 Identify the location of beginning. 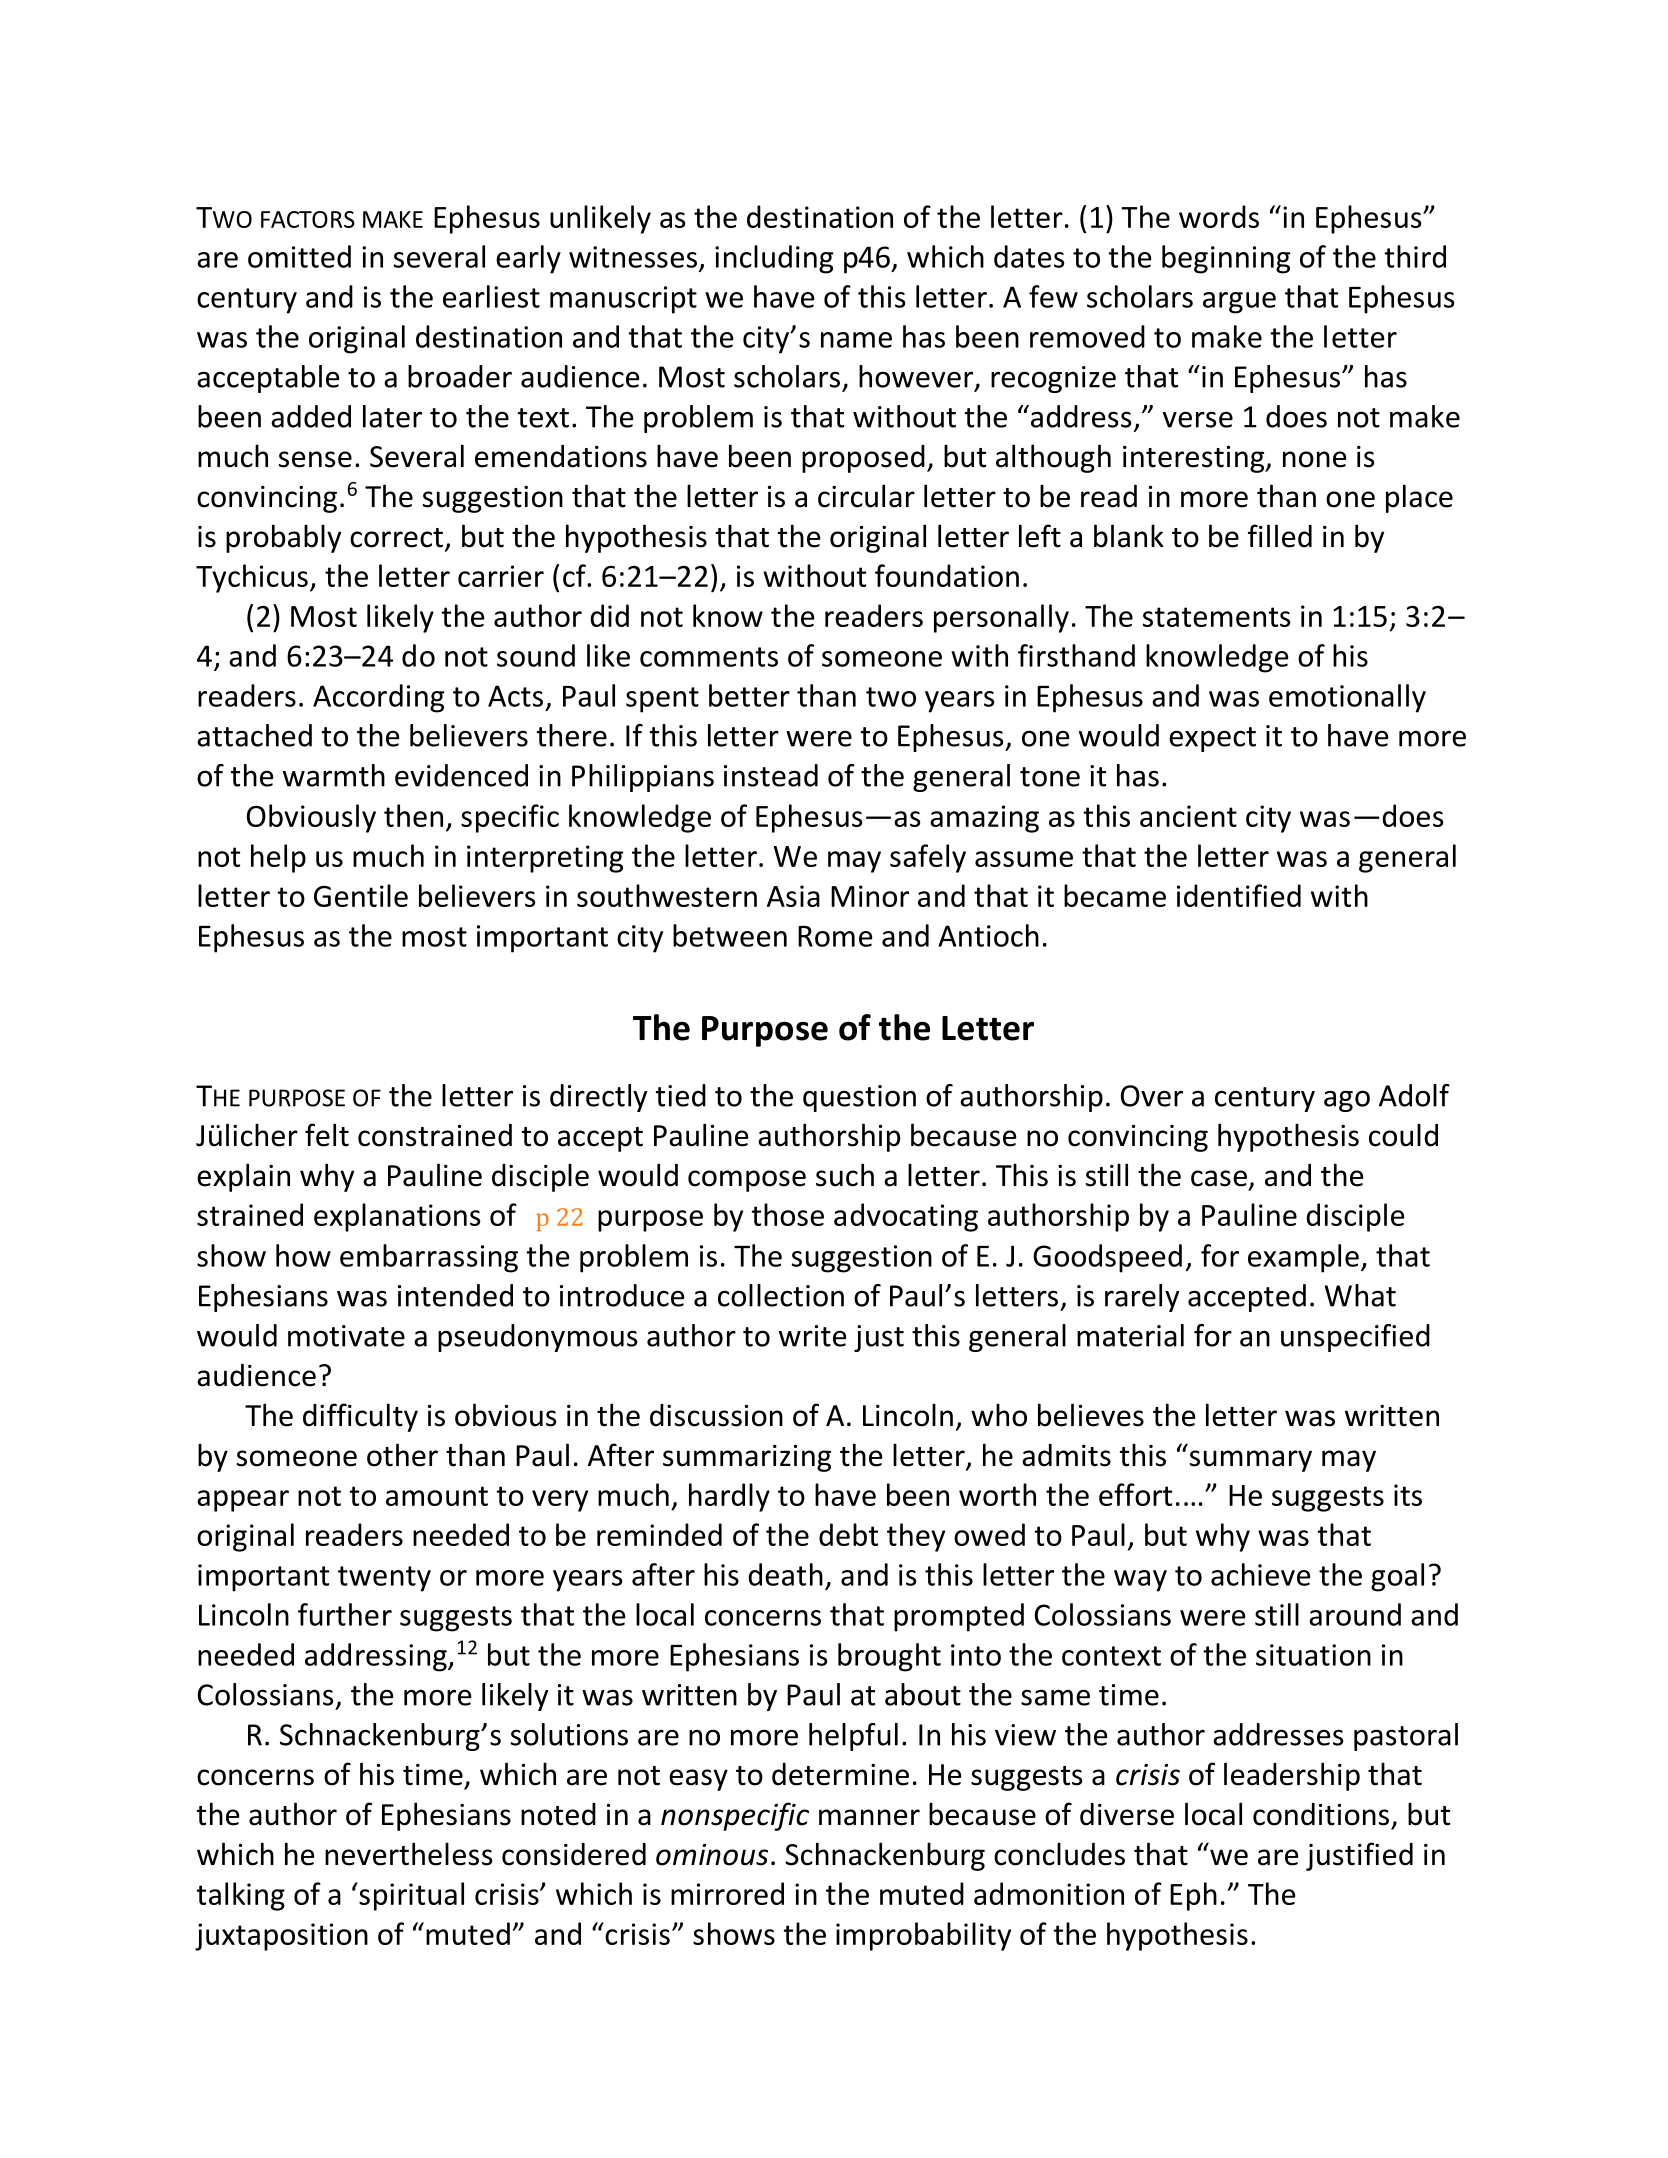
(1226, 259).
